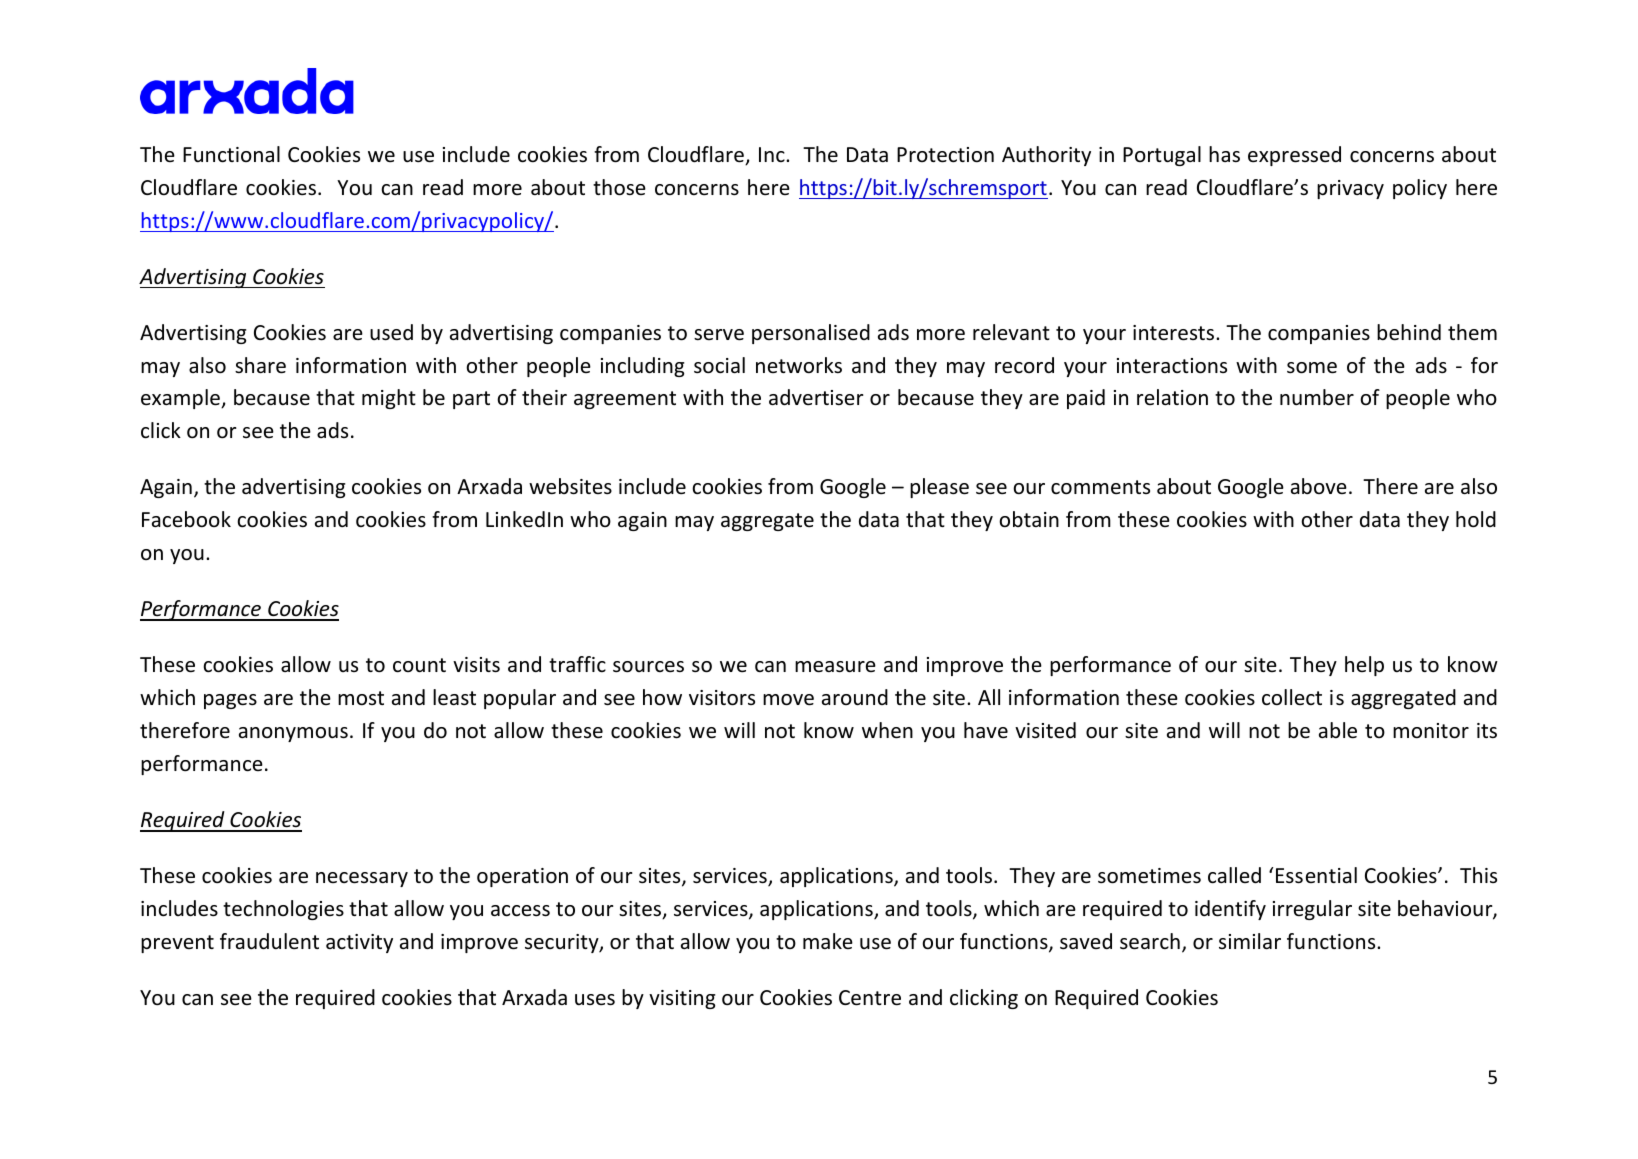 The height and width of the screenshot is (1159, 1638). I want to click on activity, so click(359, 943).
